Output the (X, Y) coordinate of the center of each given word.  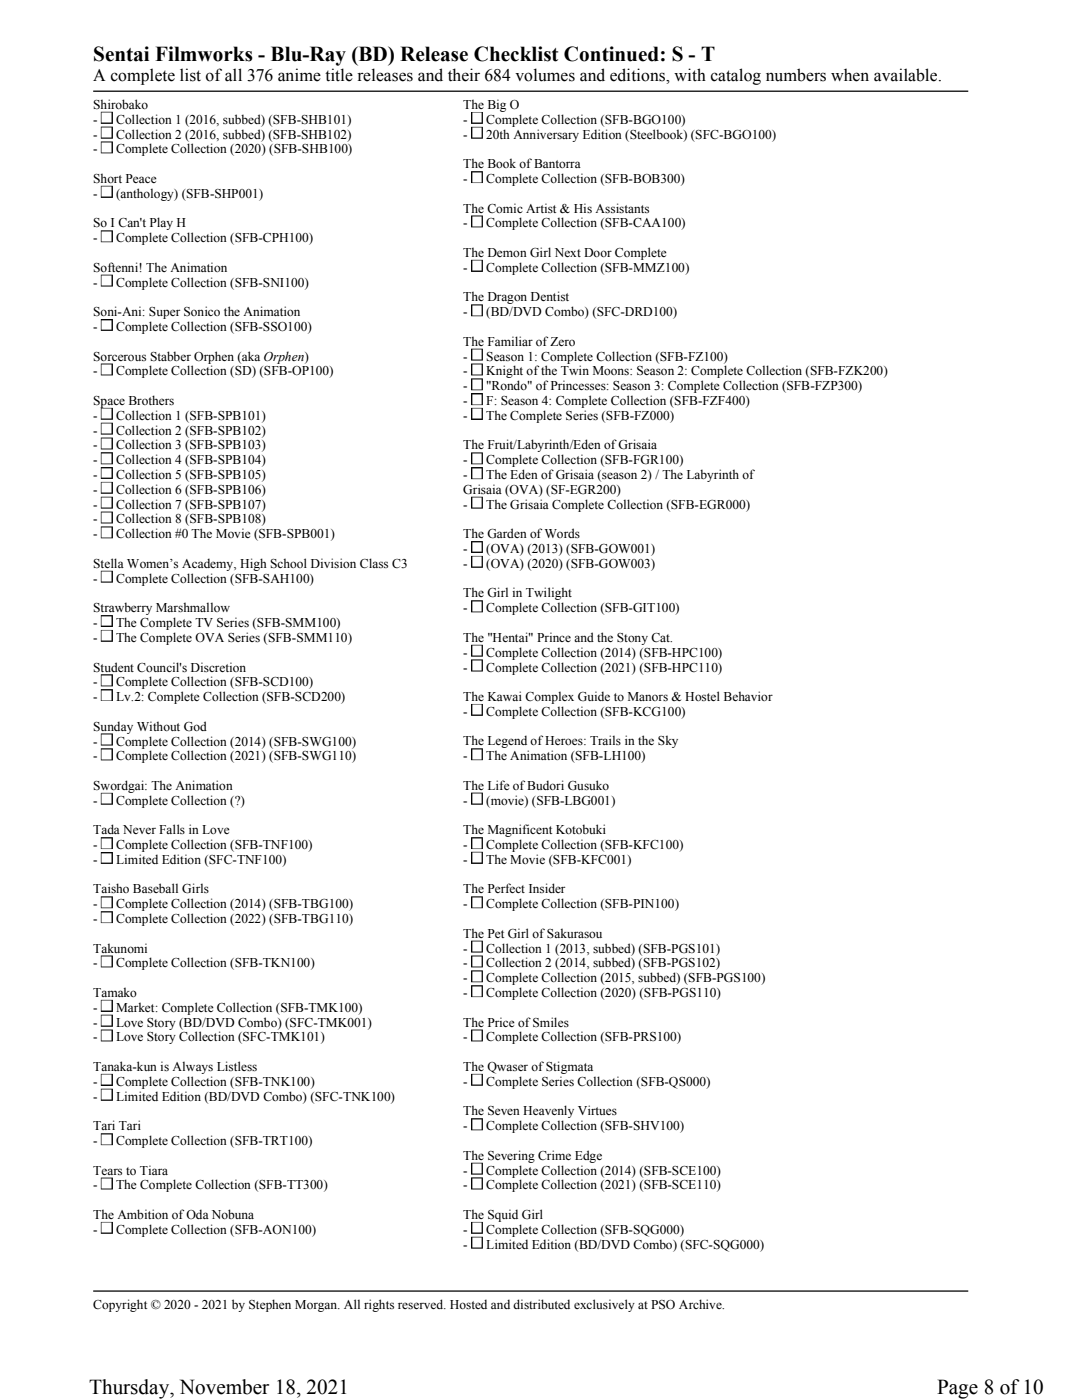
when (850, 75)
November (224, 1387)
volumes (545, 75)
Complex (549, 698)
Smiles (551, 1022)
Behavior (748, 696)
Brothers (151, 400)
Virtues (597, 1110)
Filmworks (204, 54)
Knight (504, 373)
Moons (612, 370)
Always (192, 1068)
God (195, 726)
